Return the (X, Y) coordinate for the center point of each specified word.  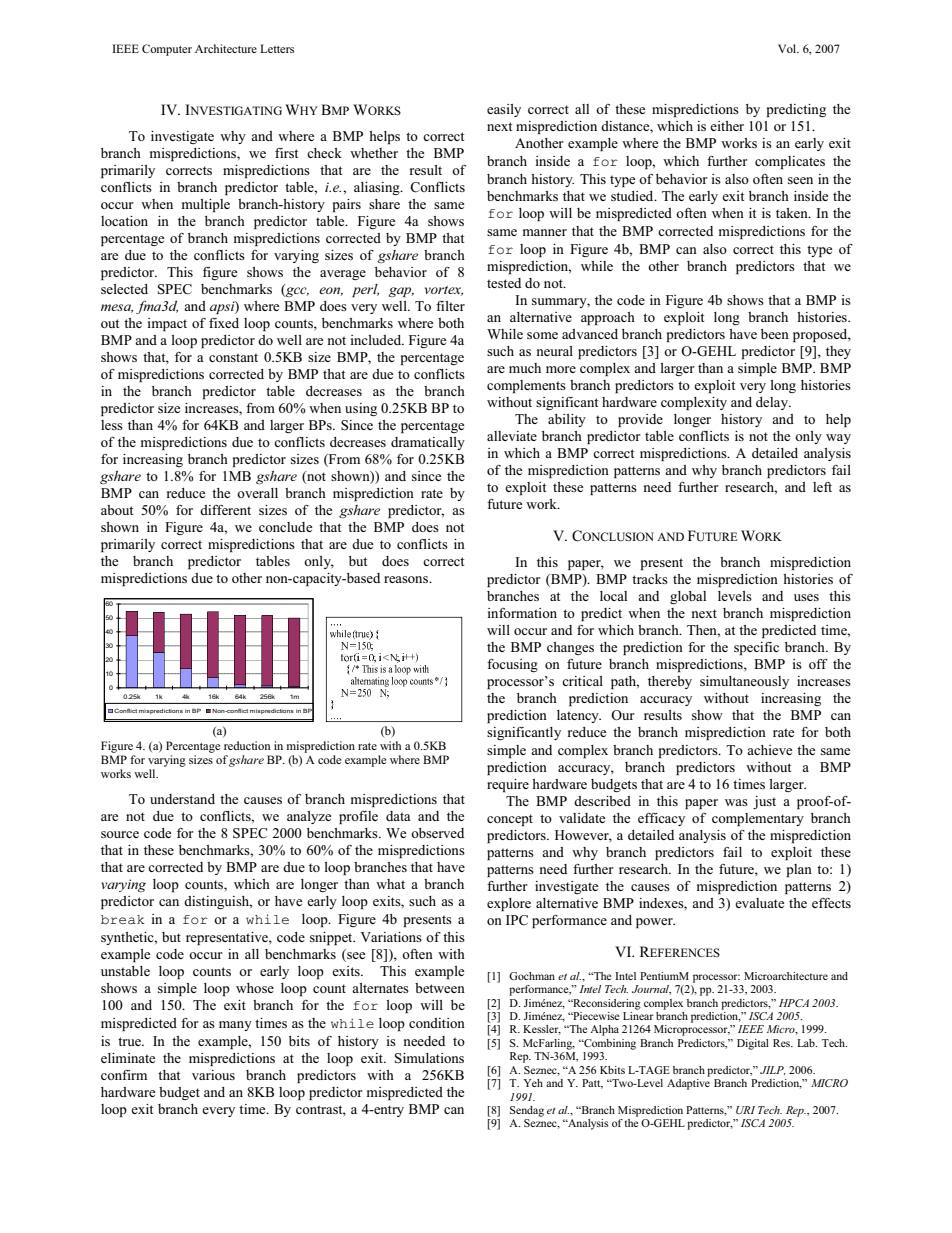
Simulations (429, 1058)
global (688, 597)
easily (504, 110)
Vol (788, 48)
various (213, 1075)
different (225, 510)
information (522, 613)
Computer (167, 50)
